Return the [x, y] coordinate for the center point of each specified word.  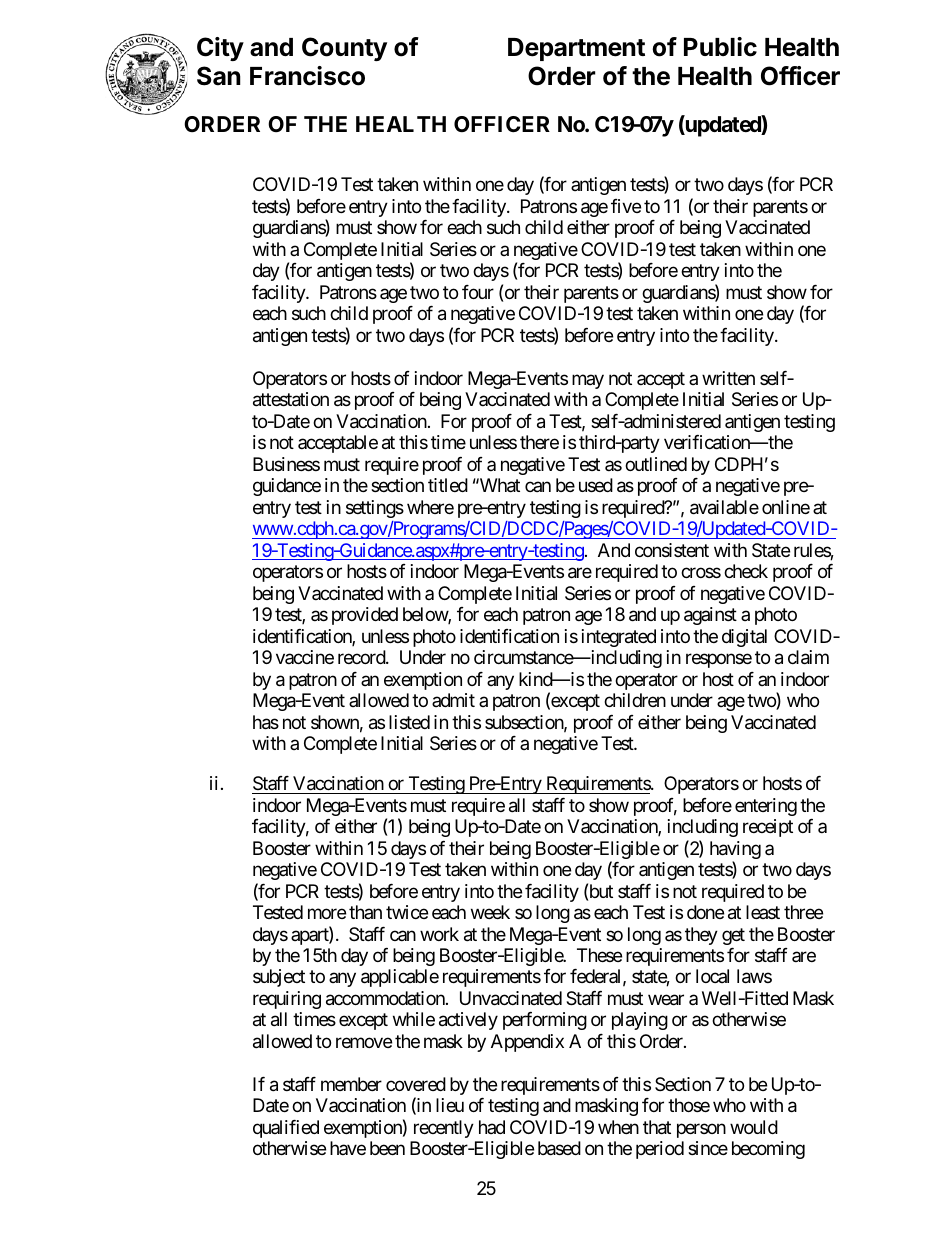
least [763, 912]
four [478, 292]
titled [448, 485]
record [362, 657]
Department [576, 49]
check [746, 571]
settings [375, 509]
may [588, 381]
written [728, 378]
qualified [286, 1129]
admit [453, 700]
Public [720, 47]
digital [744, 638]
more [327, 914]
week [490, 912]
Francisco [307, 76]
